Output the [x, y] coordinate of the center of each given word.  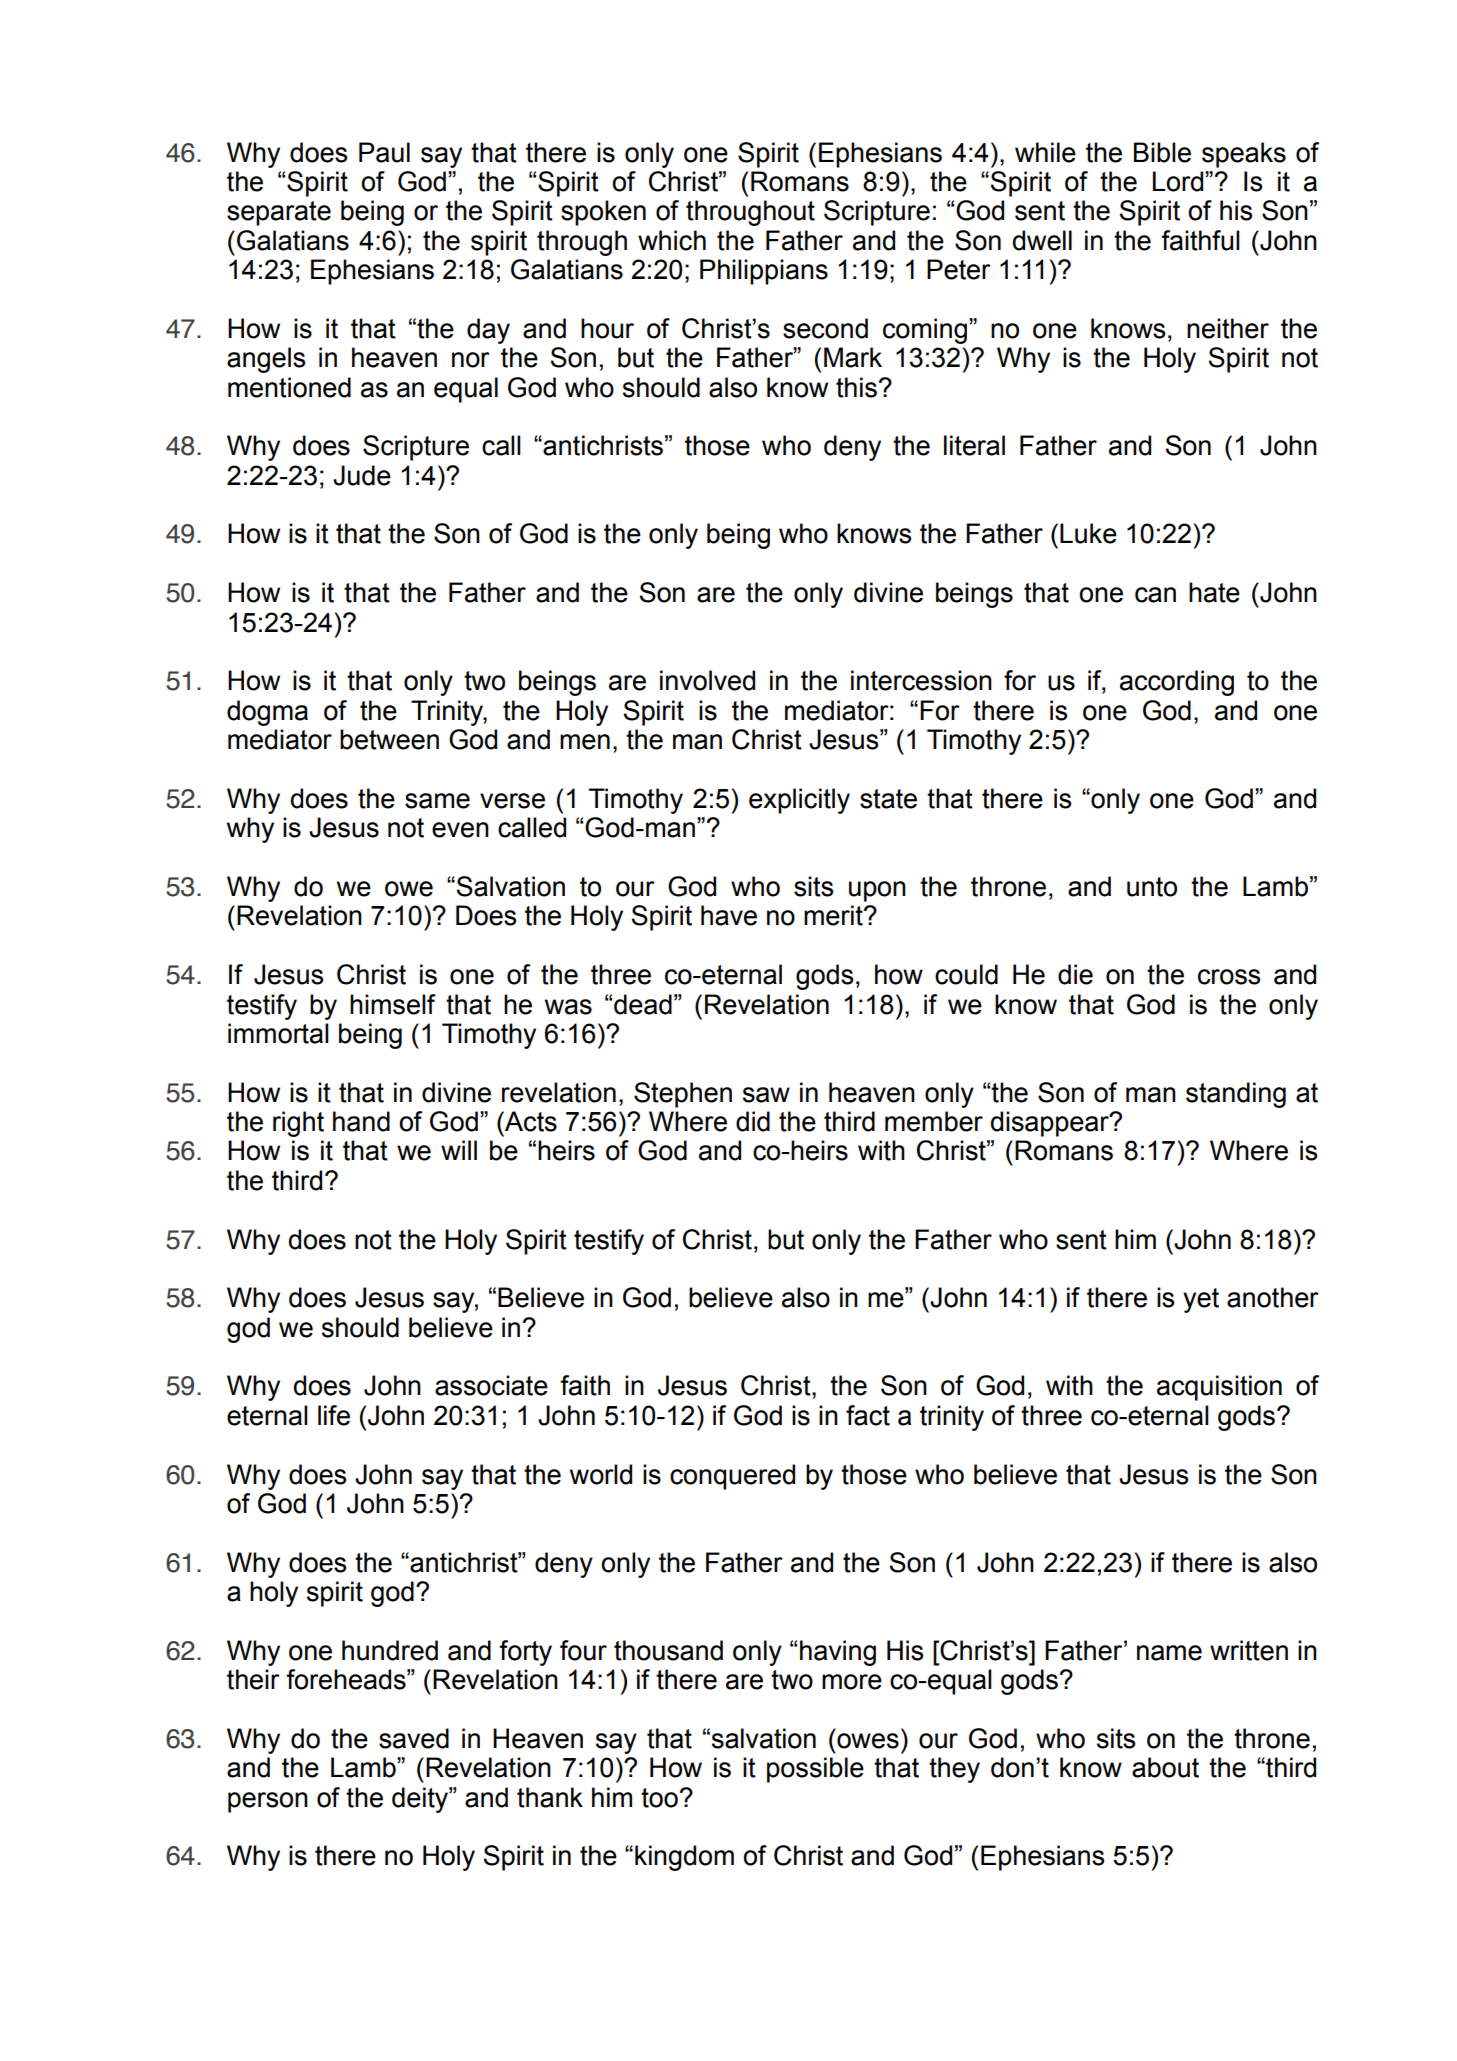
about [1165, 1767]
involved [707, 680]
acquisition [1219, 1388]
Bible [1162, 152]
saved [414, 1738]
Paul [384, 152]
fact [868, 1415]
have [729, 915]
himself [393, 1004]
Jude [362, 475]
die [1075, 974]
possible [815, 1770]
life [334, 1415]
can [1155, 595]
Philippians [764, 272]
